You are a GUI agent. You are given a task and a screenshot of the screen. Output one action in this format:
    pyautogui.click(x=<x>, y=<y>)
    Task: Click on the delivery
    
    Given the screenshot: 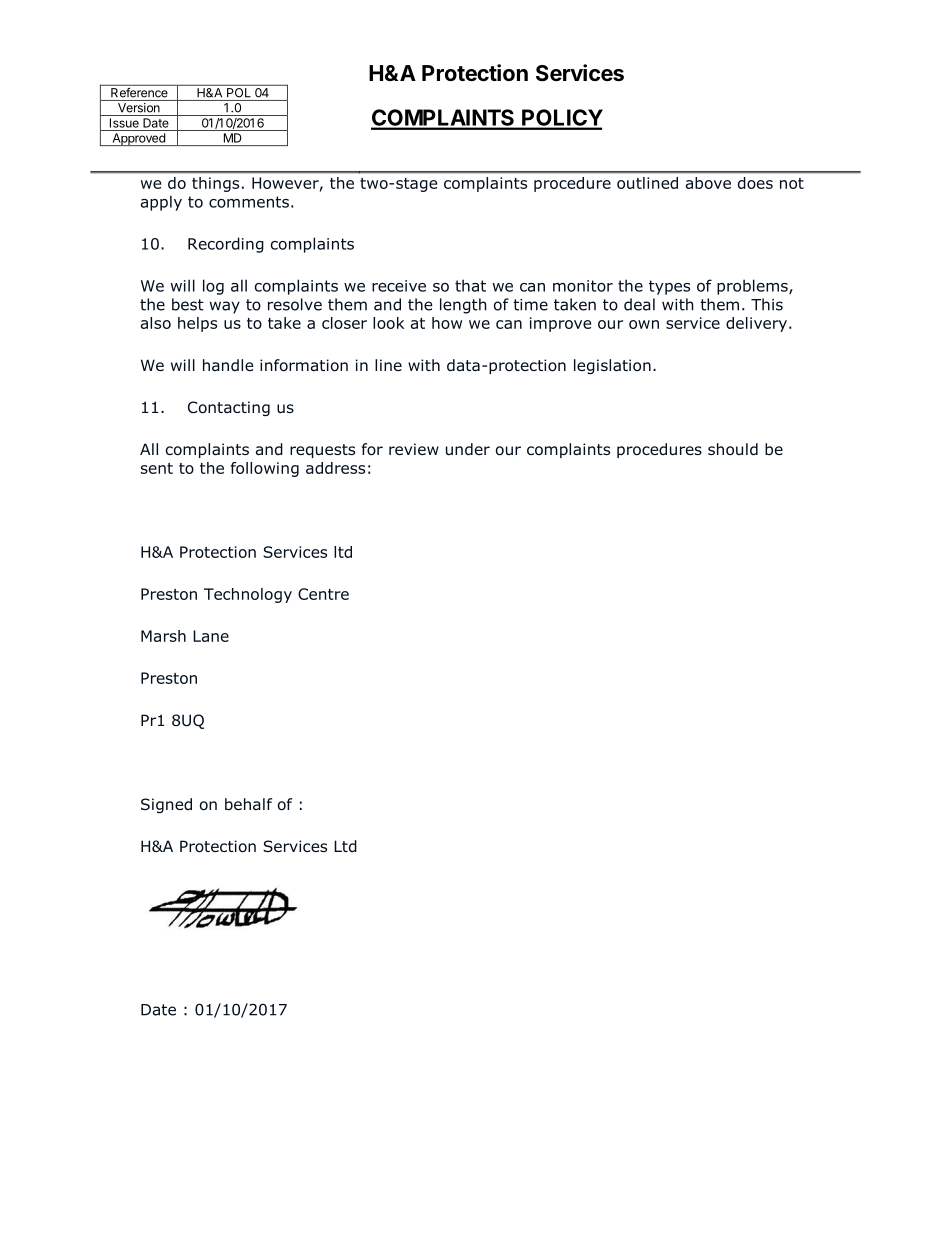 What is the action you would take?
    pyautogui.click(x=756, y=324)
